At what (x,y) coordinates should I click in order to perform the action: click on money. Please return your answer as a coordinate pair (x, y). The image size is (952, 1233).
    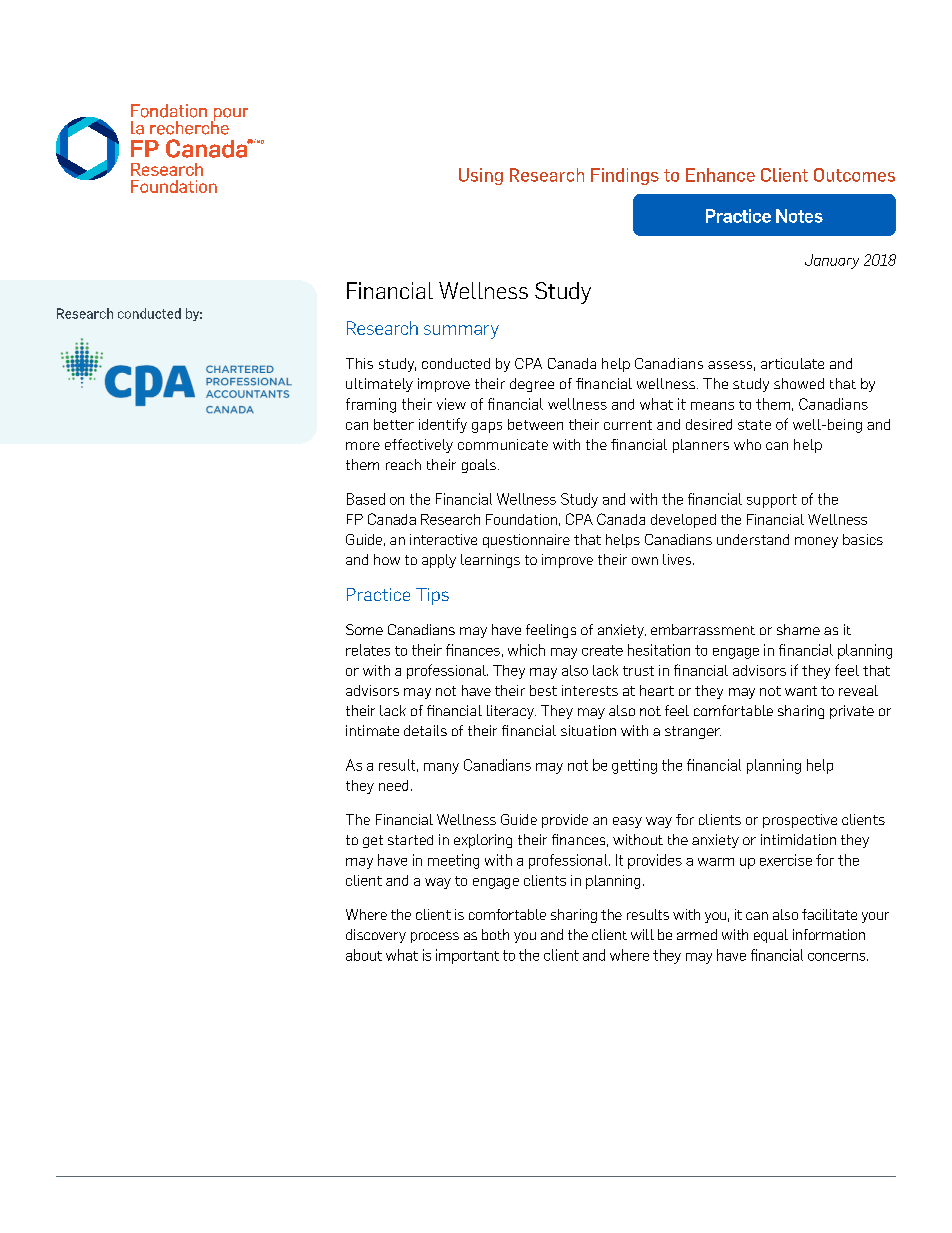
    Looking at the image, I should click on (816, 542).
